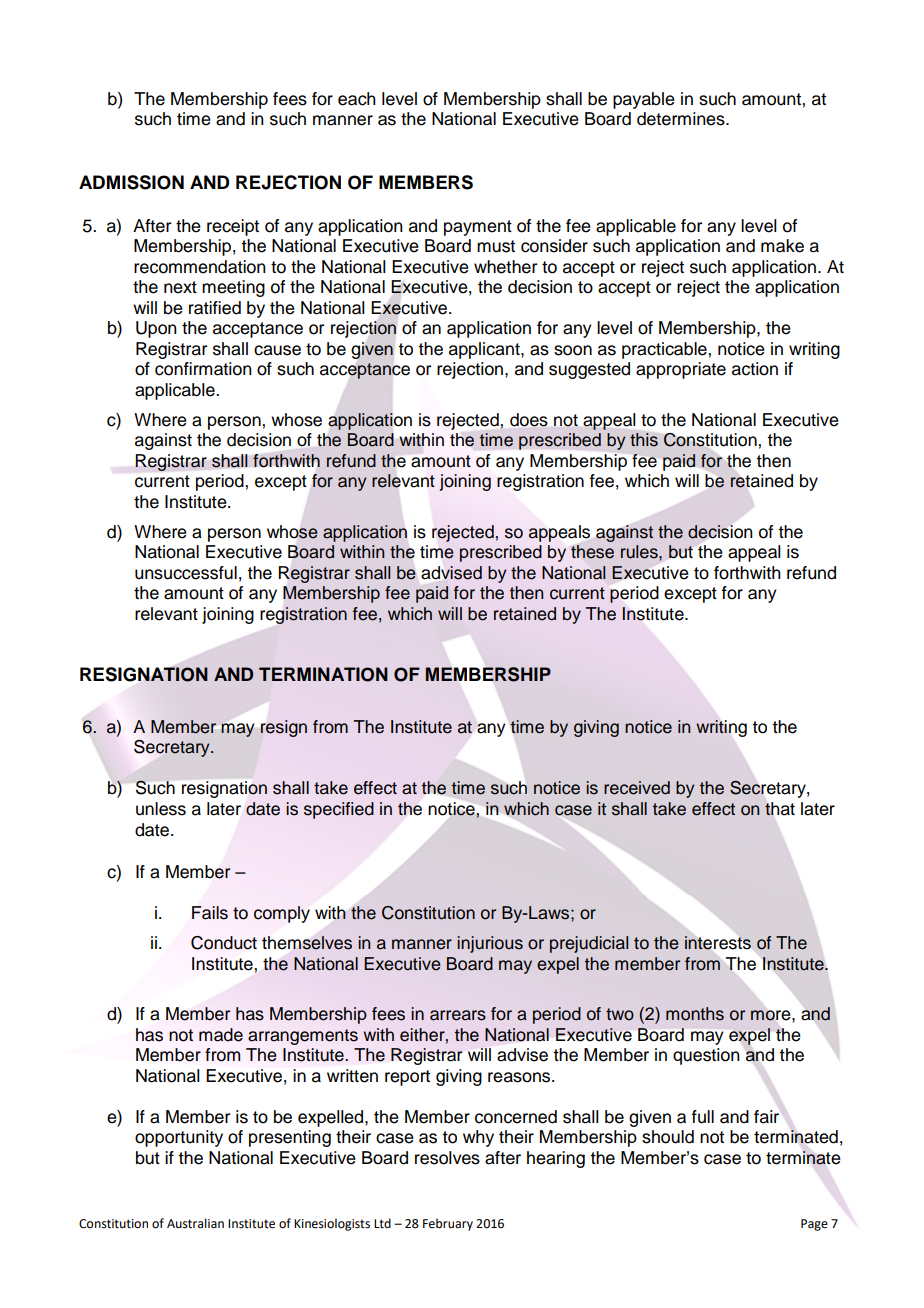 The image size is (924, 1308). I want to click on ADMISSION, so click(131, 182).
